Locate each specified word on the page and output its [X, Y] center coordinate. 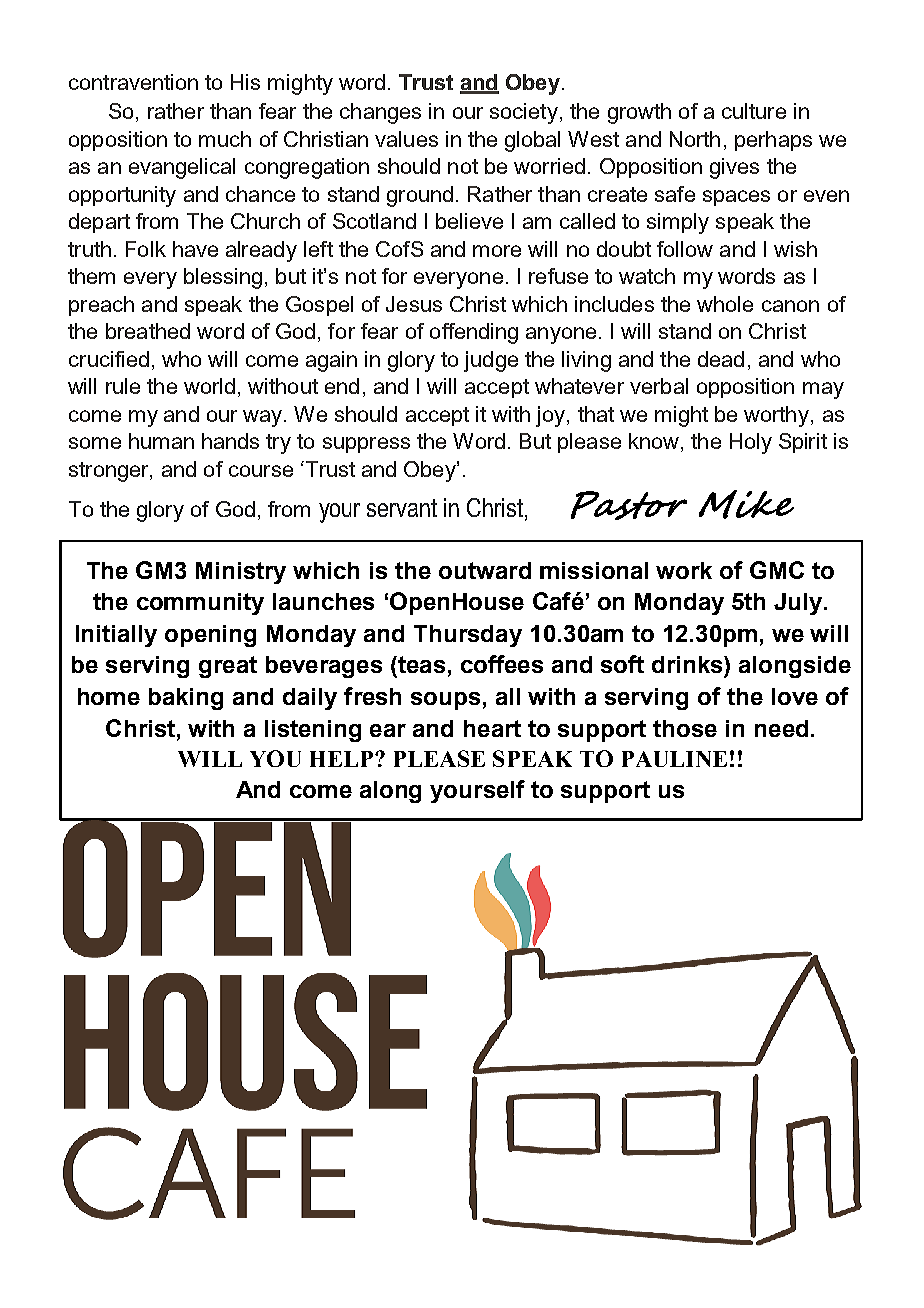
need [781, 728]
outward [485, 570]
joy [552, 416]
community [200, 604]
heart [492, 728]
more [497, 251]
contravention [133, 82]
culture [754, 111]
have [195, 249]
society [524, 113]
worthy [778, 416]
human [161, 441]
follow [685, 249]
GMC [777, 570]
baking [186, 699]
